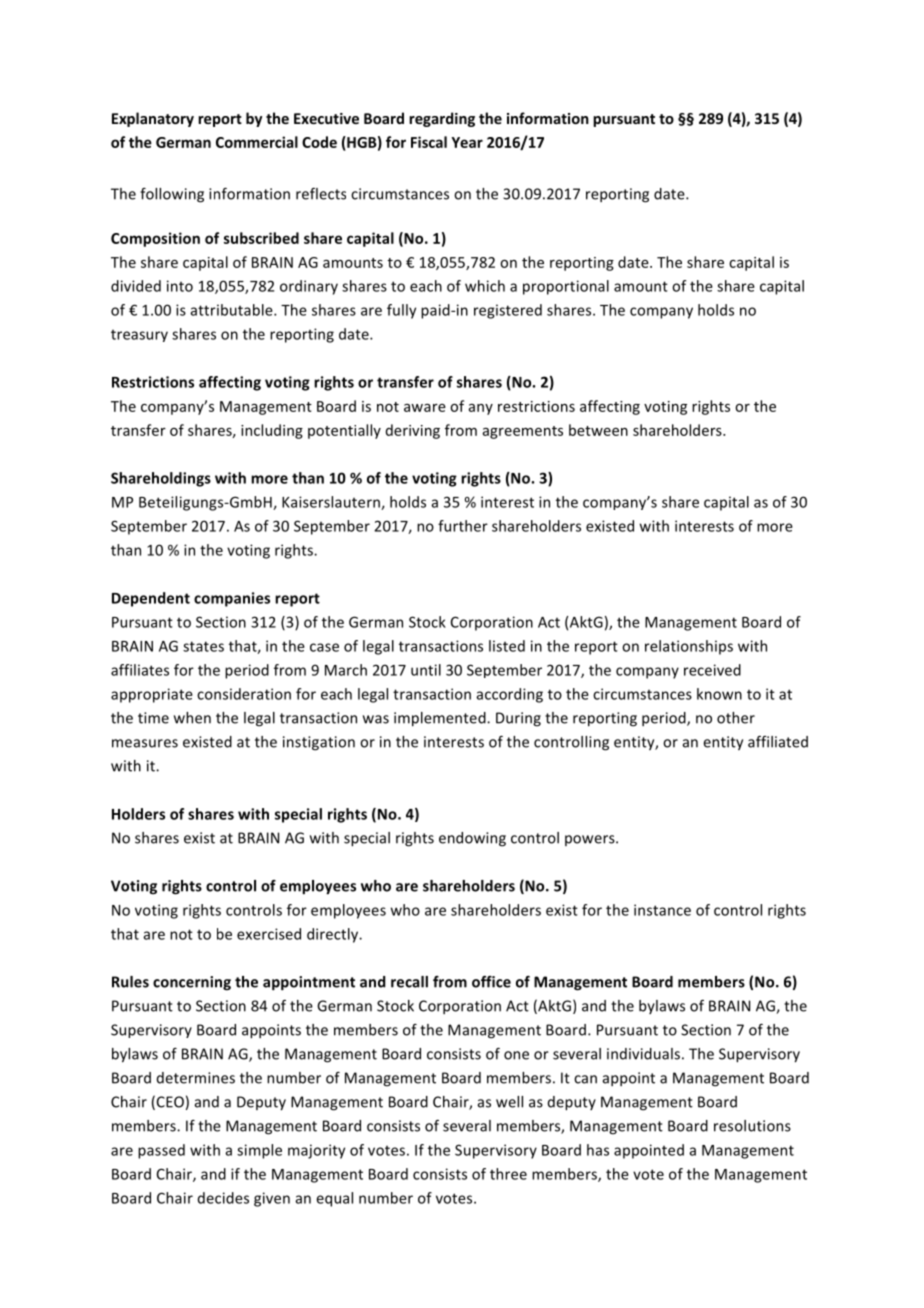 The height and width of the screenshot is (1308, 924). What do you see at coordinates (472, 839) in the screenshot?
I see `endowing` at bounding box center [472, 839].
